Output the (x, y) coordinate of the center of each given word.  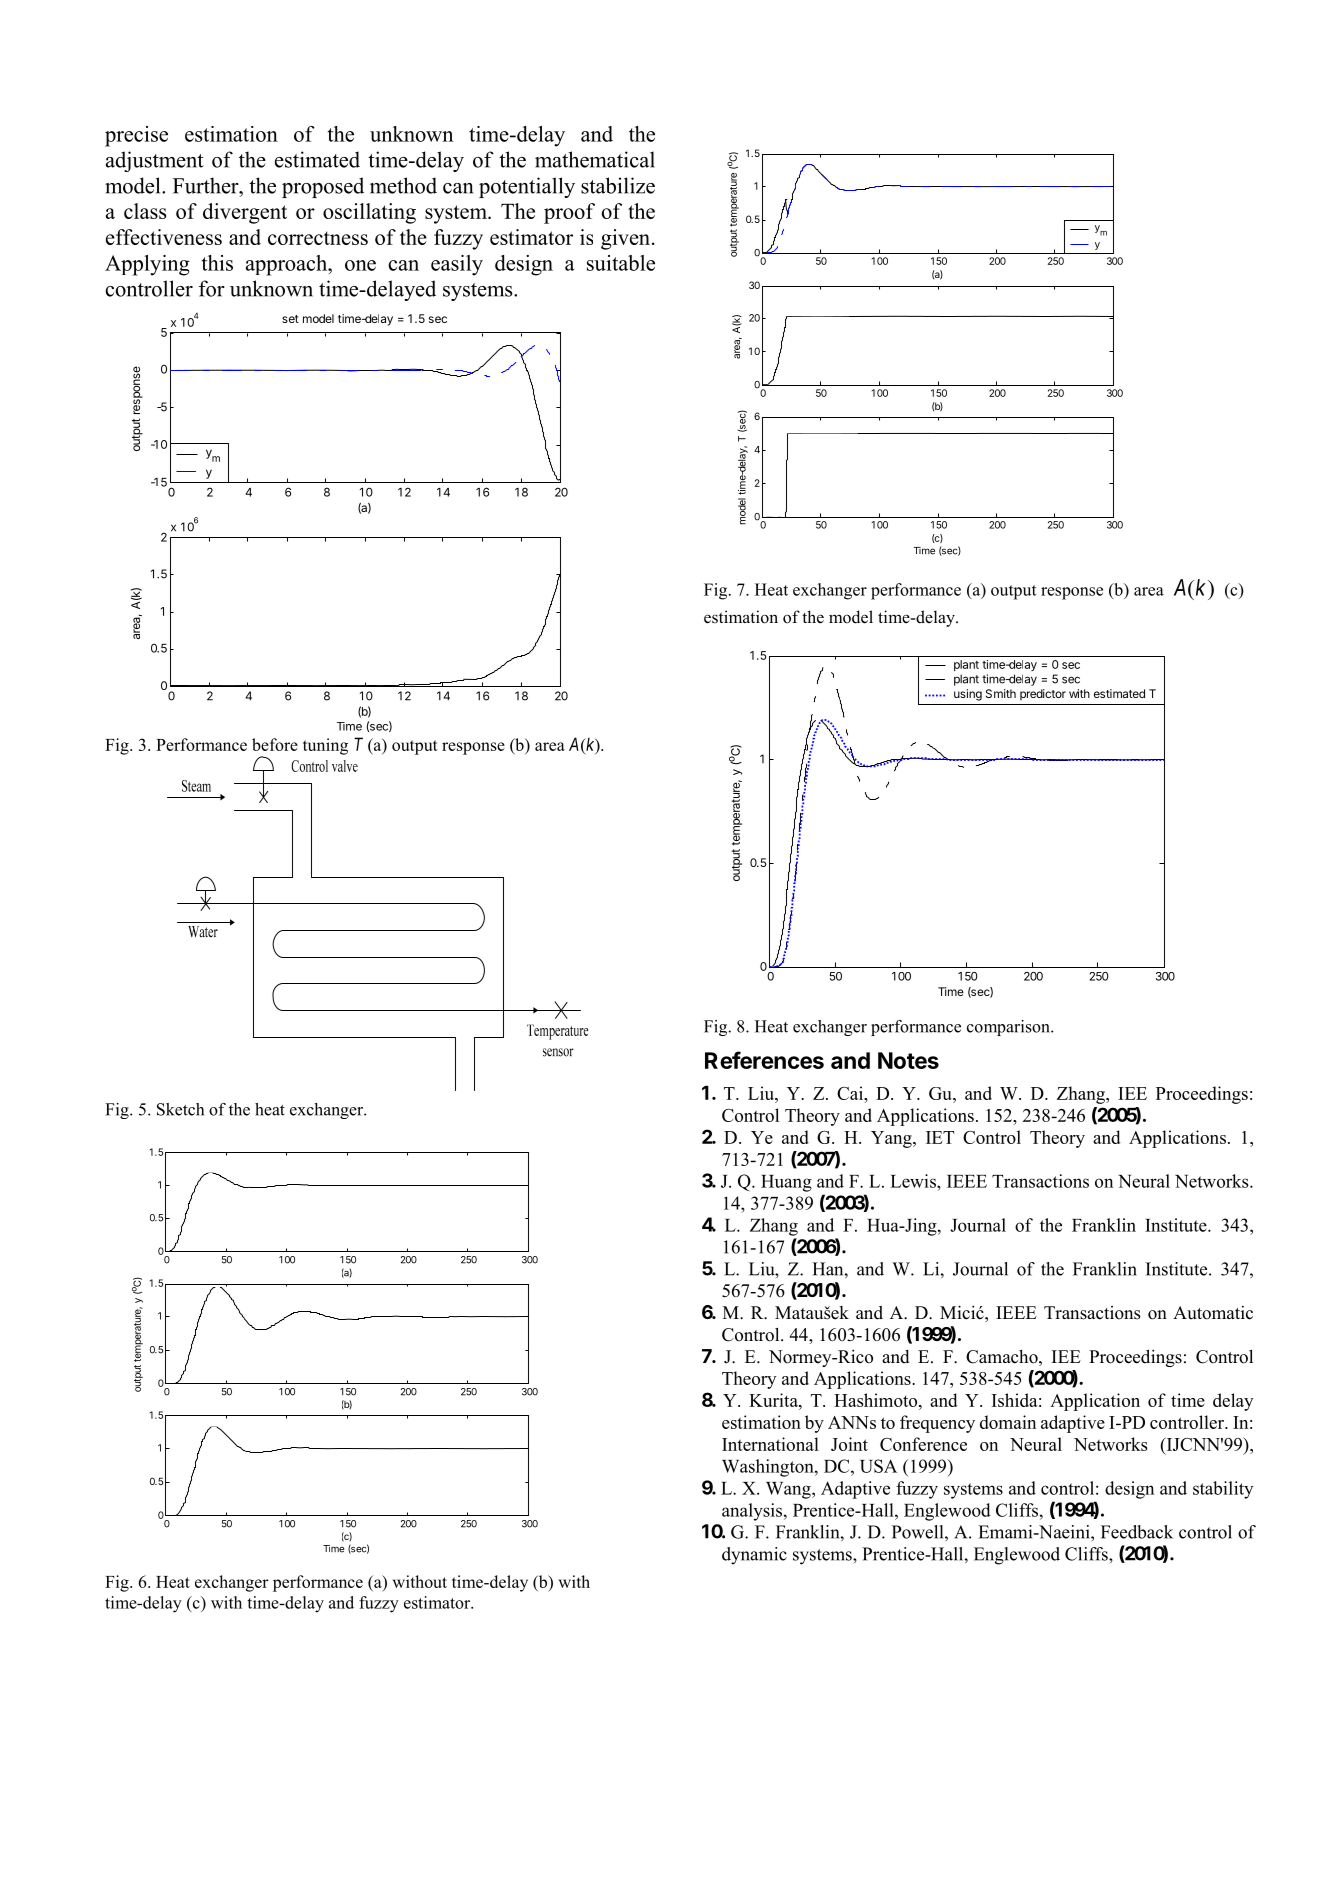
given (627, 239)
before (275, 744)
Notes (908, 1060)
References (764, 1060)
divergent (245, 213)
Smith (1001, 693)
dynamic (754, 1556)
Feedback (1137, 1532)
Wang (789, 1490)
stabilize (618, 185)
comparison (1009, 1028)
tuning (325, 746)
